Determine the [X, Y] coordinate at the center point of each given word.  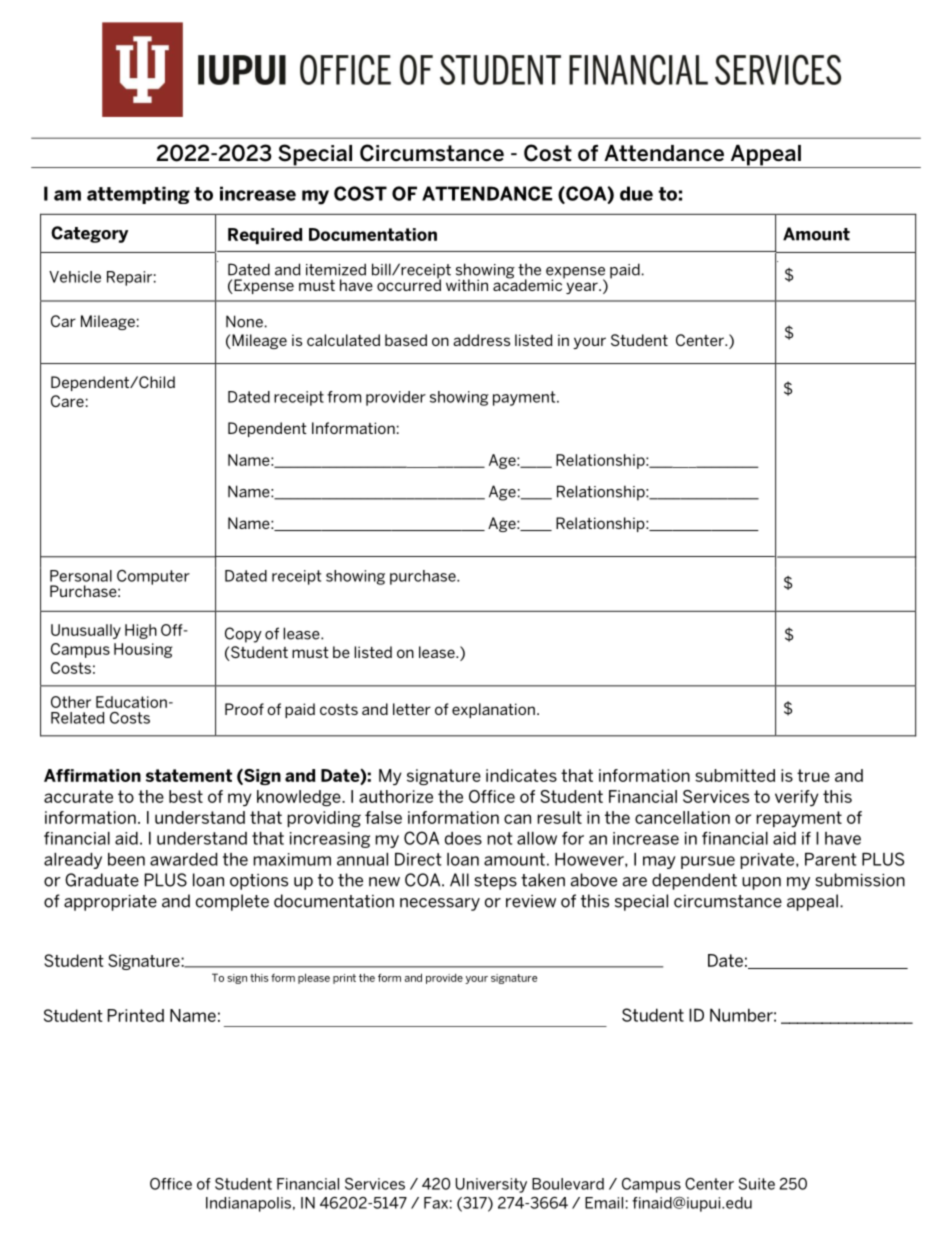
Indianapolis [250, 1204]
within [467, 285]
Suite [757, 1184]
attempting [138, 195]
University [491, 1185]
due [636, 193]
